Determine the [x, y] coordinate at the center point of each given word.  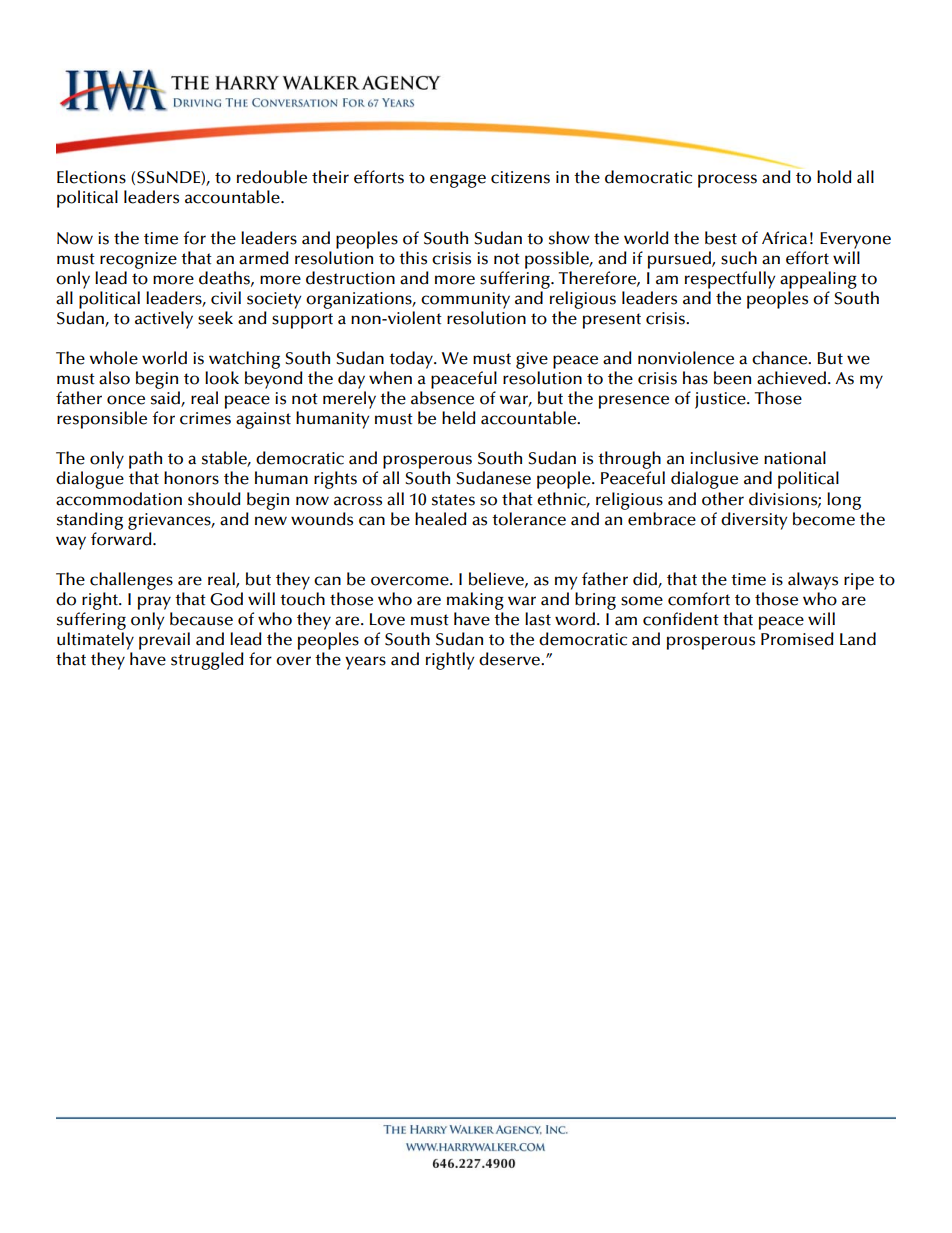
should [214, 499]
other [723, 499]
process [727, 181]
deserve [511, 659]
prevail [164, 641]
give [532, 360]
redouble [272, 177]
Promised [797, 639]
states [453, 500]
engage [458, 181]
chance [781, 358]
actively [164, 320]
